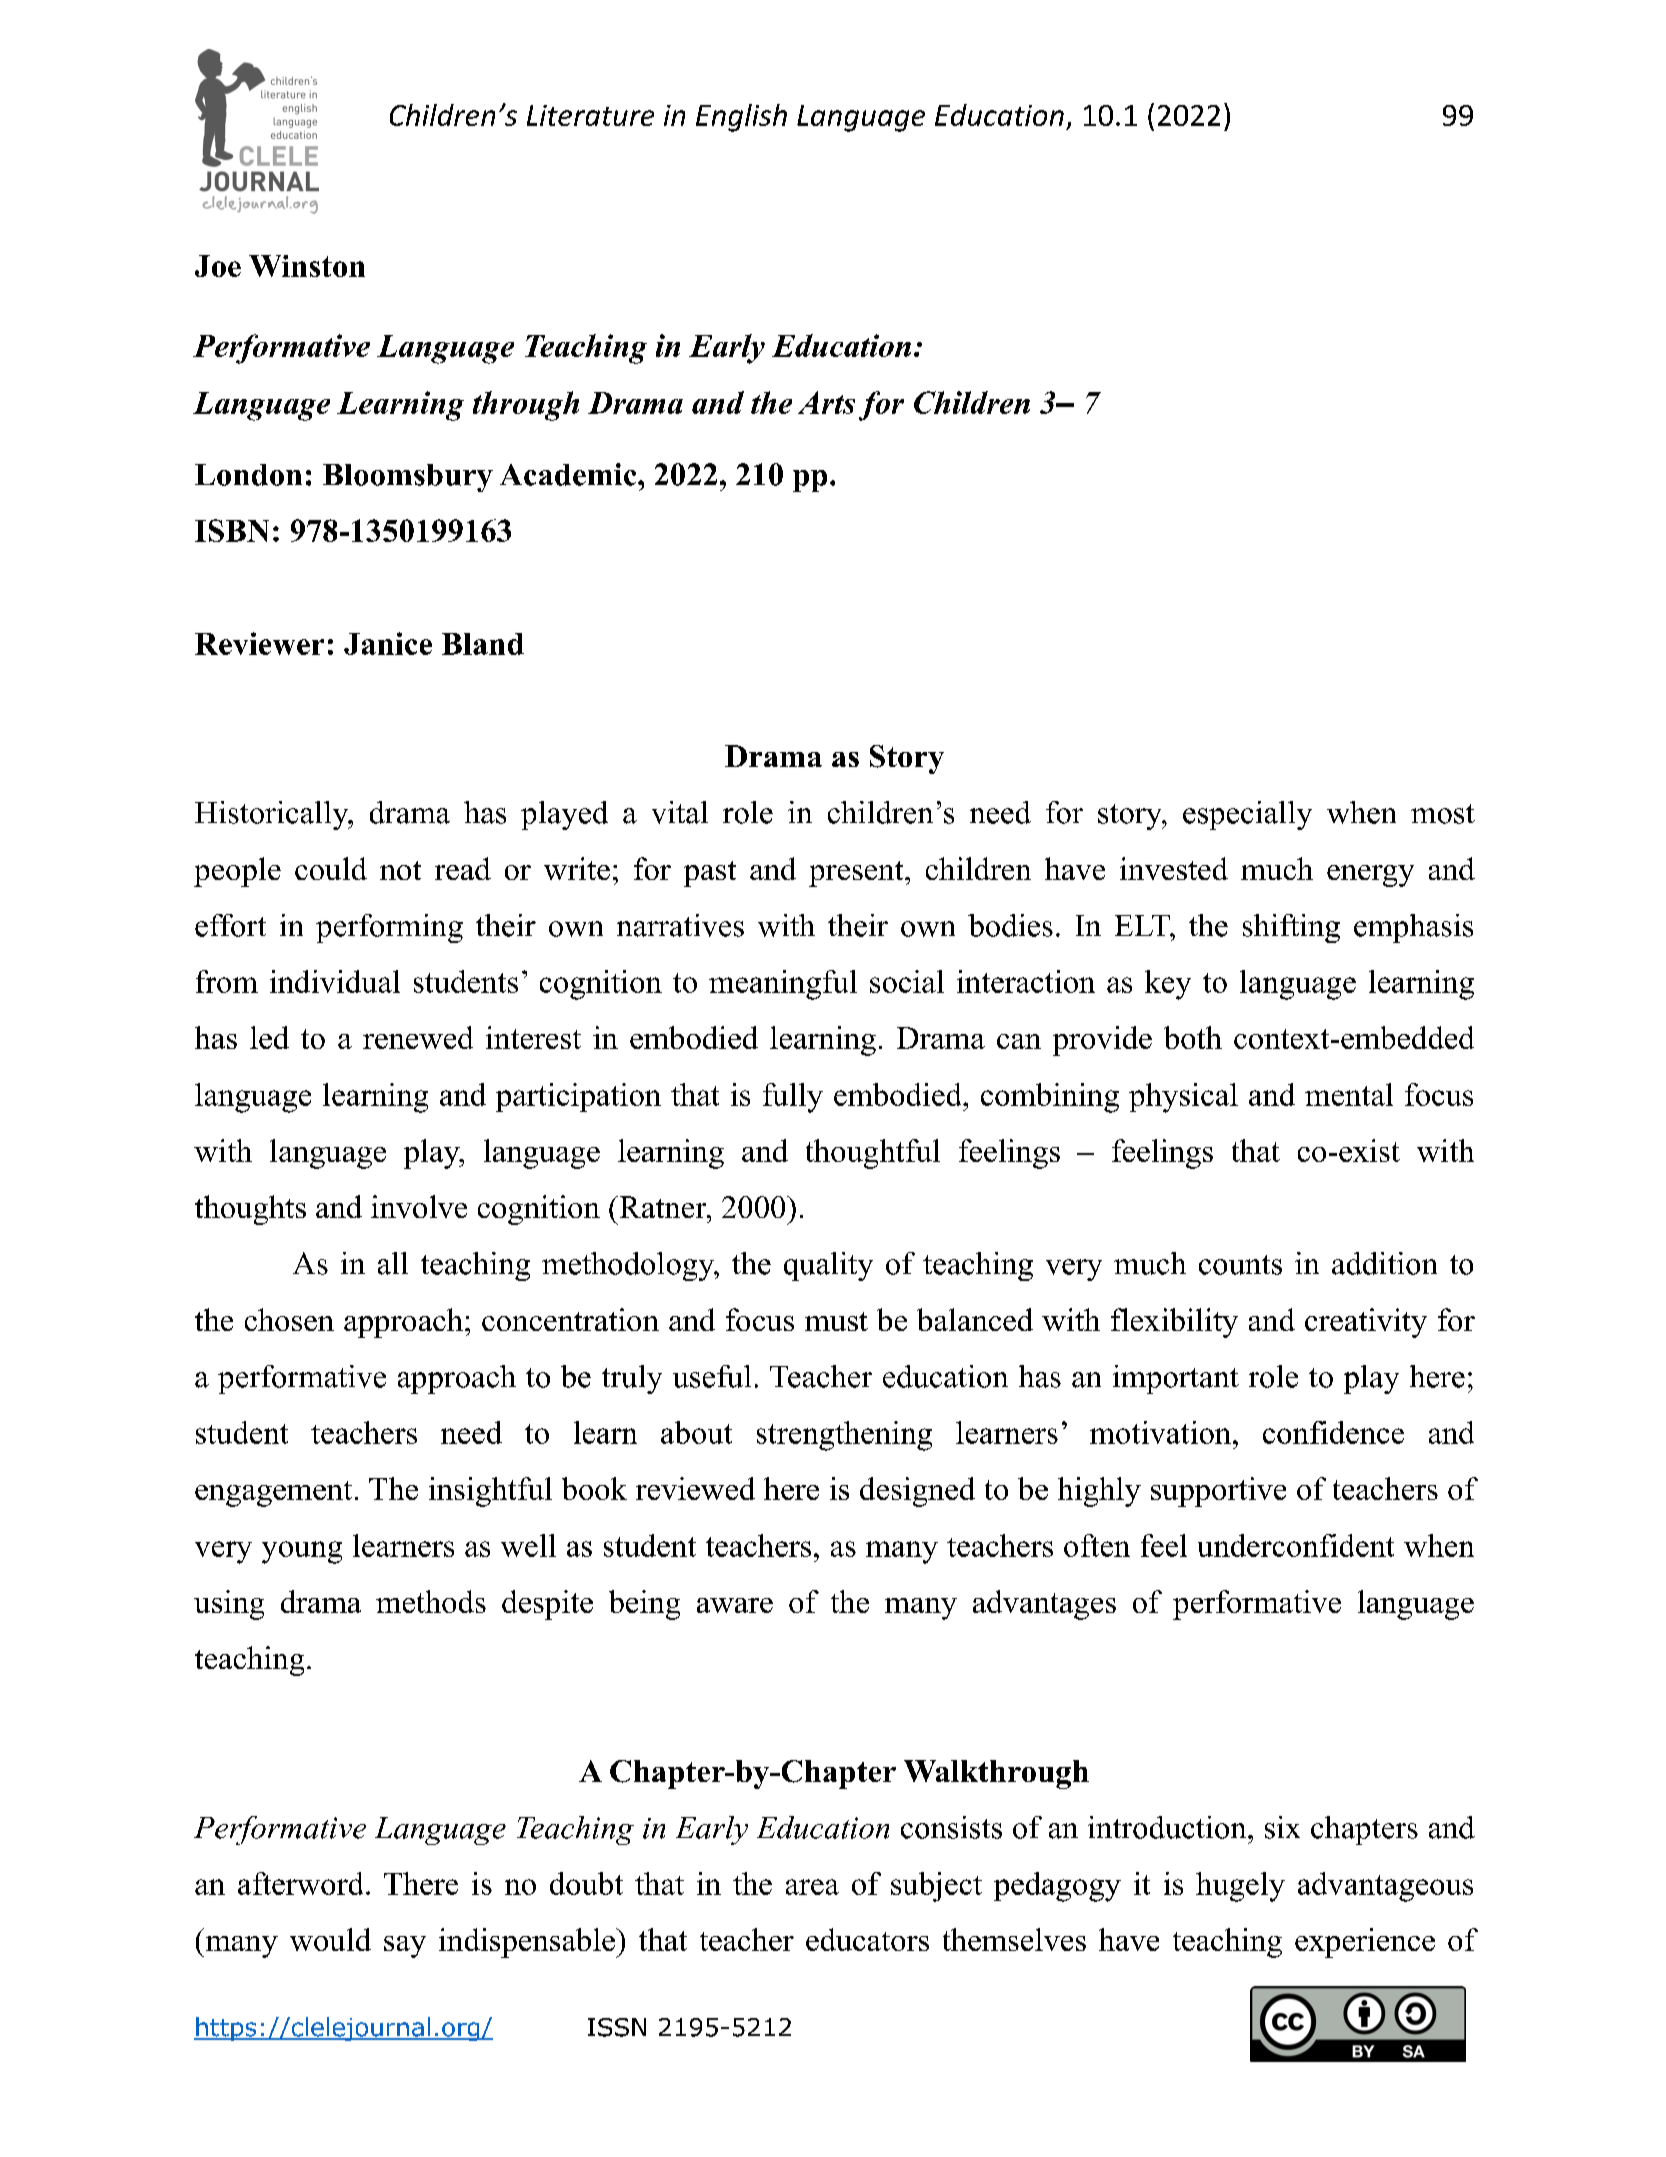  What do you see at coordinates (917, 1492) in the screenshot?
I see `designed` at bounding box center [917, 1492].
